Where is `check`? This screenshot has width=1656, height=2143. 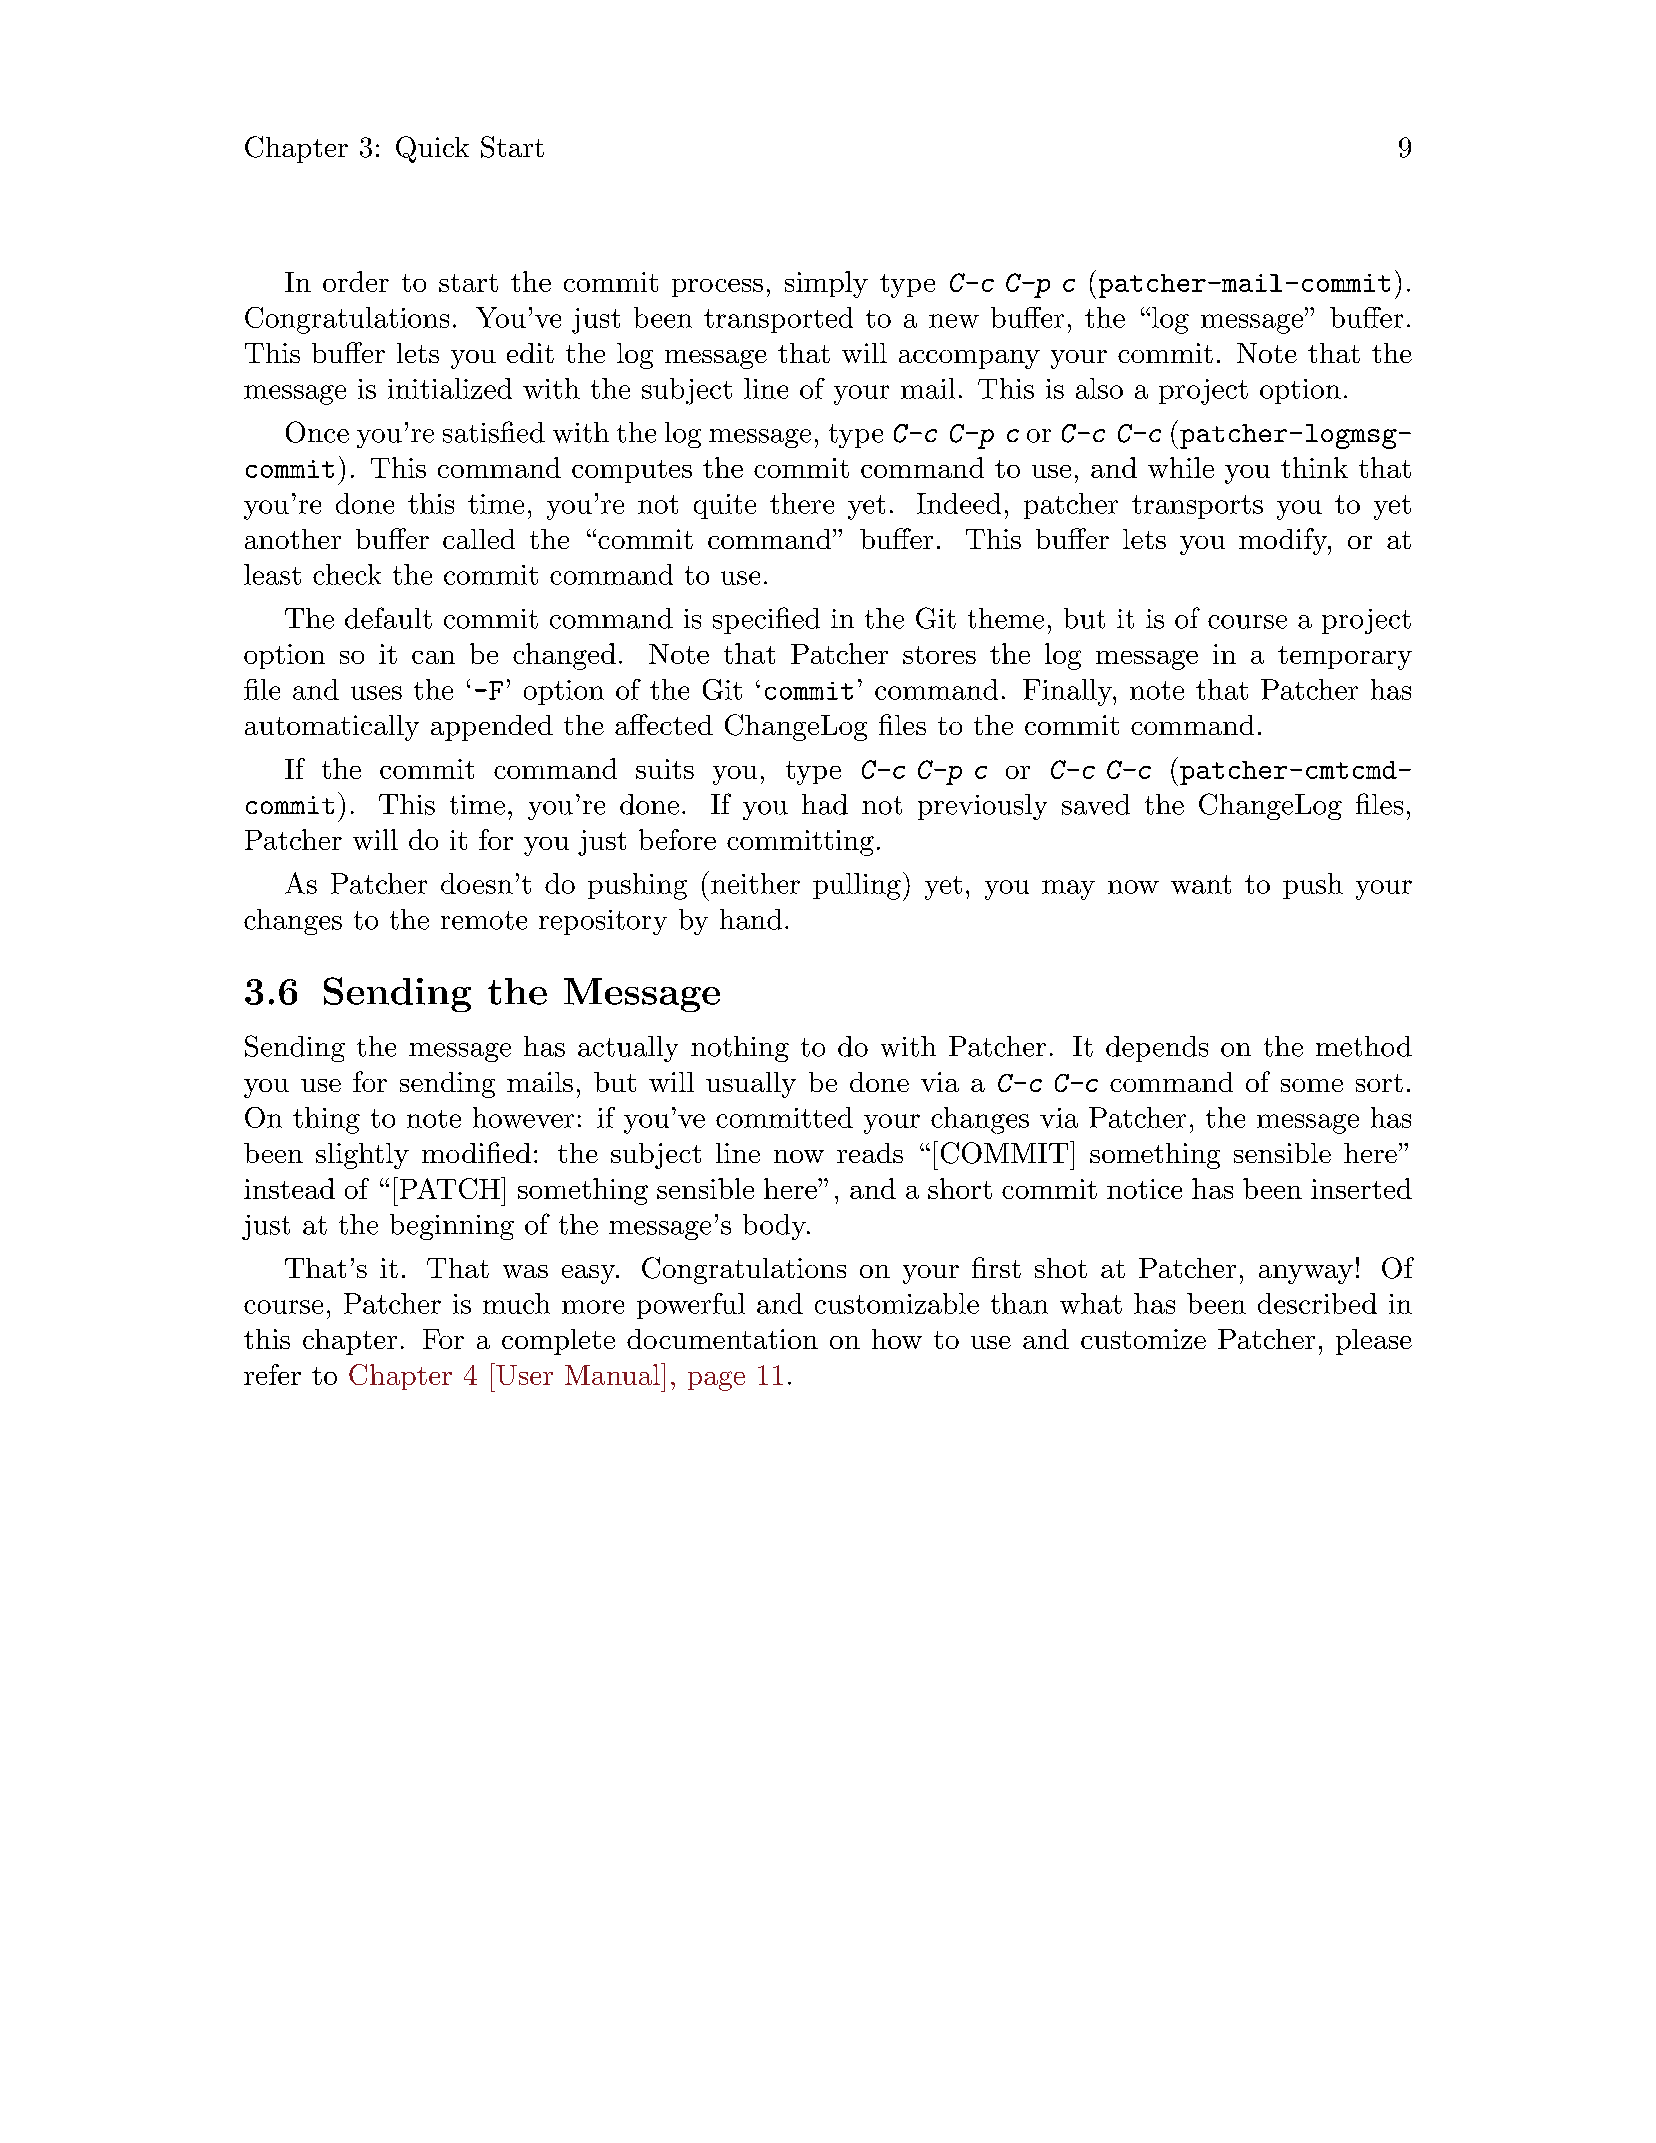 check is located at coordinates (347, 574).
